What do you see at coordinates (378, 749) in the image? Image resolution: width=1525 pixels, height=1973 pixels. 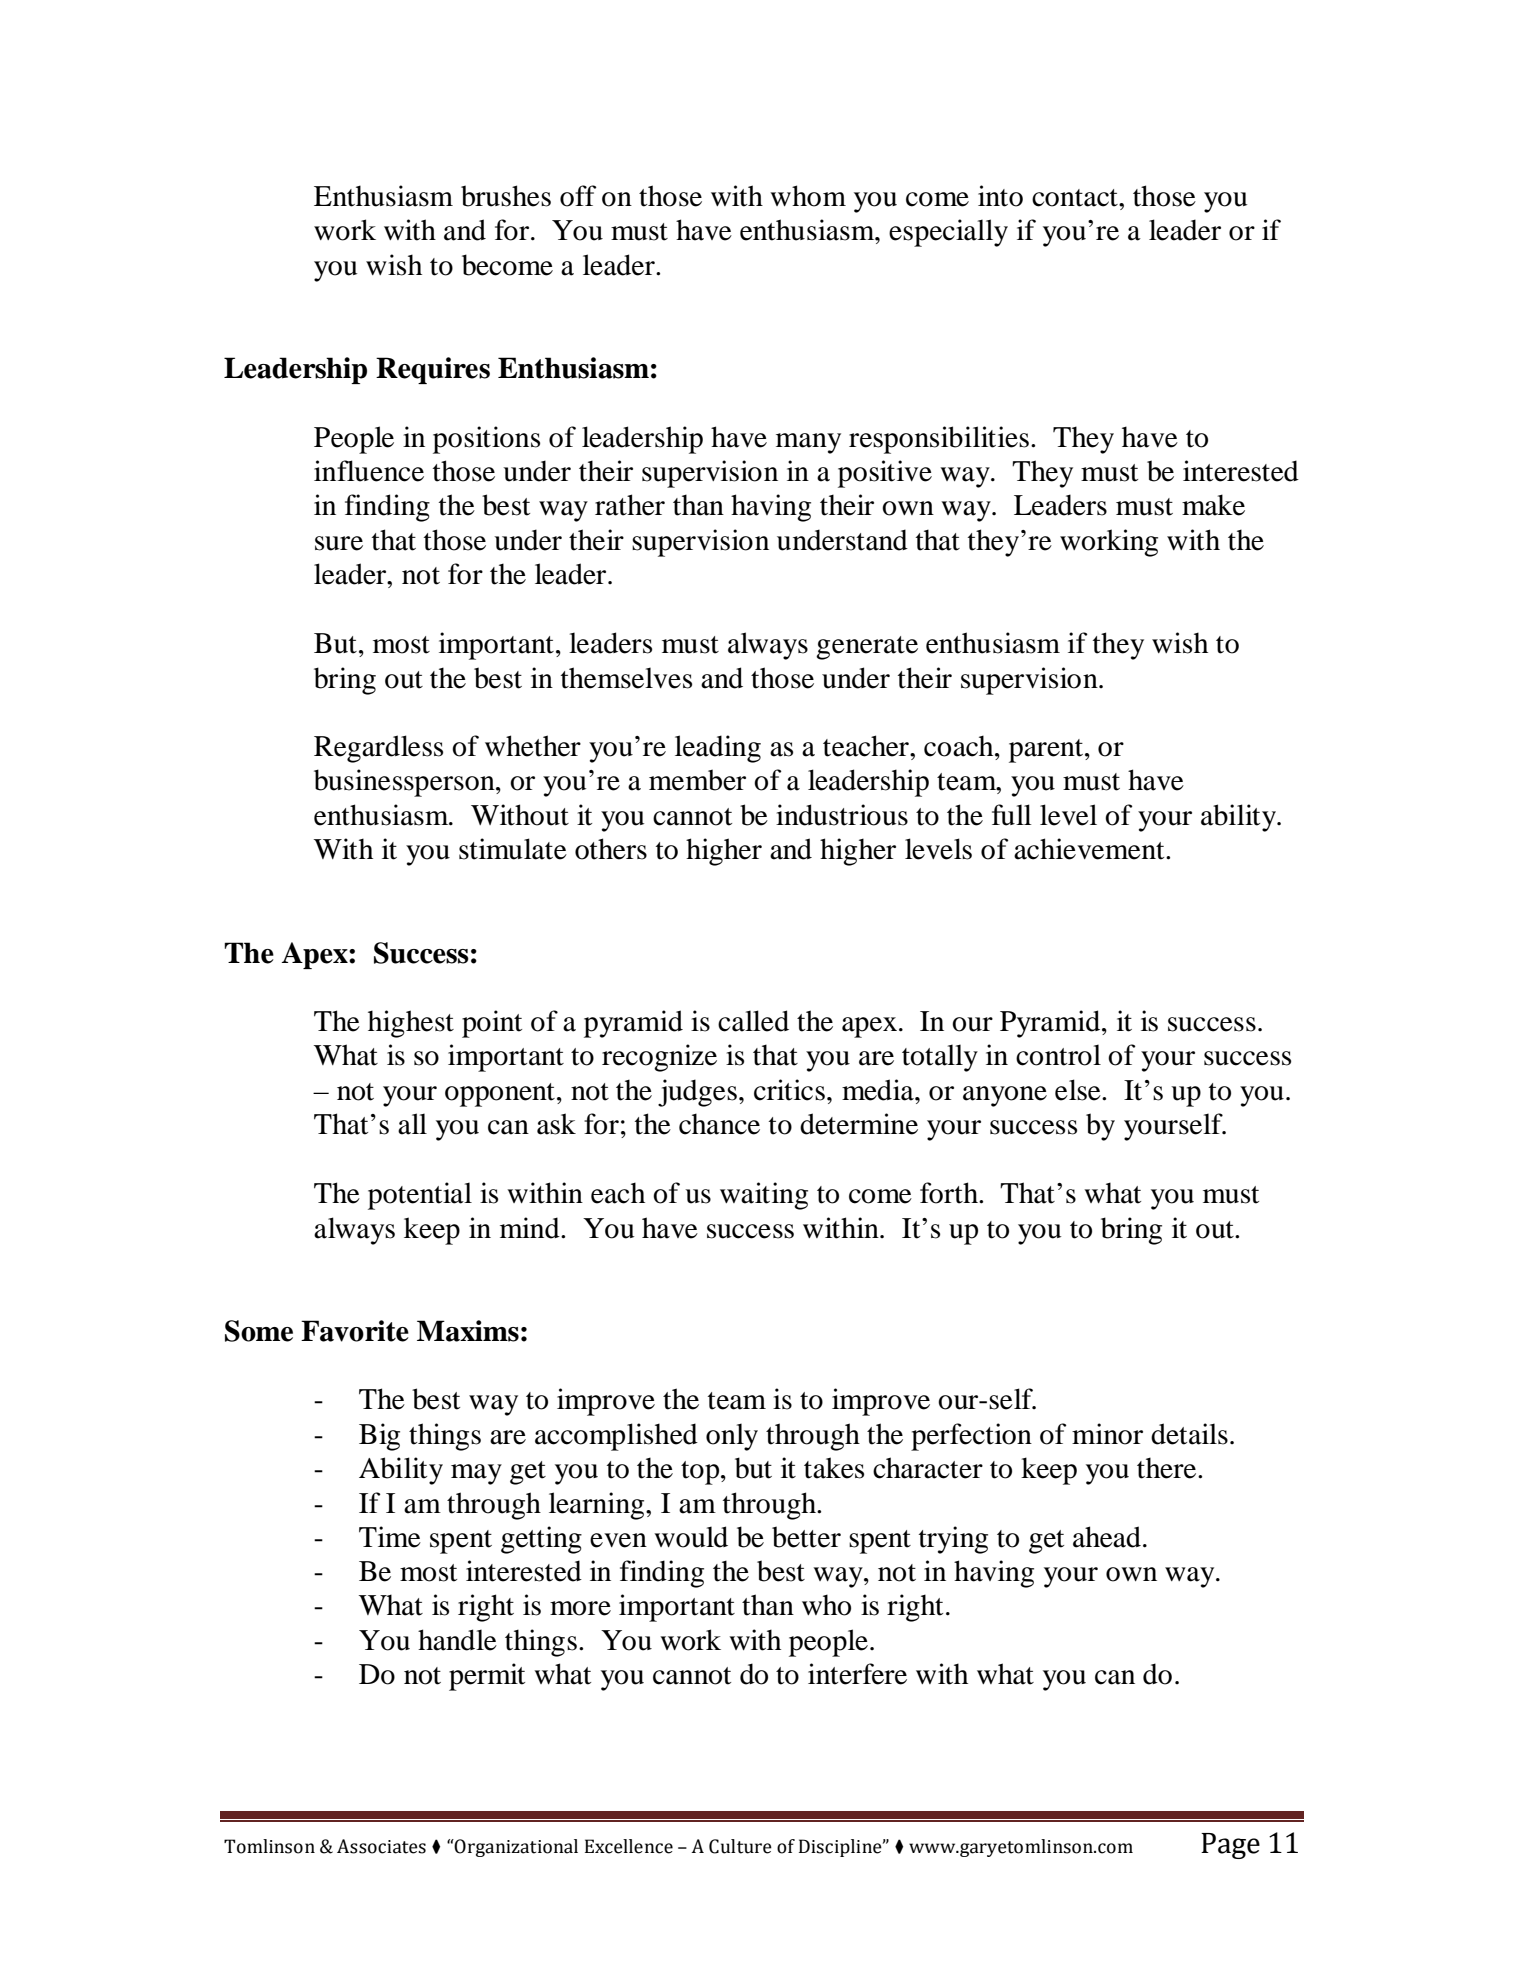 I see `Regardless` at bounding box center [378, 749].
